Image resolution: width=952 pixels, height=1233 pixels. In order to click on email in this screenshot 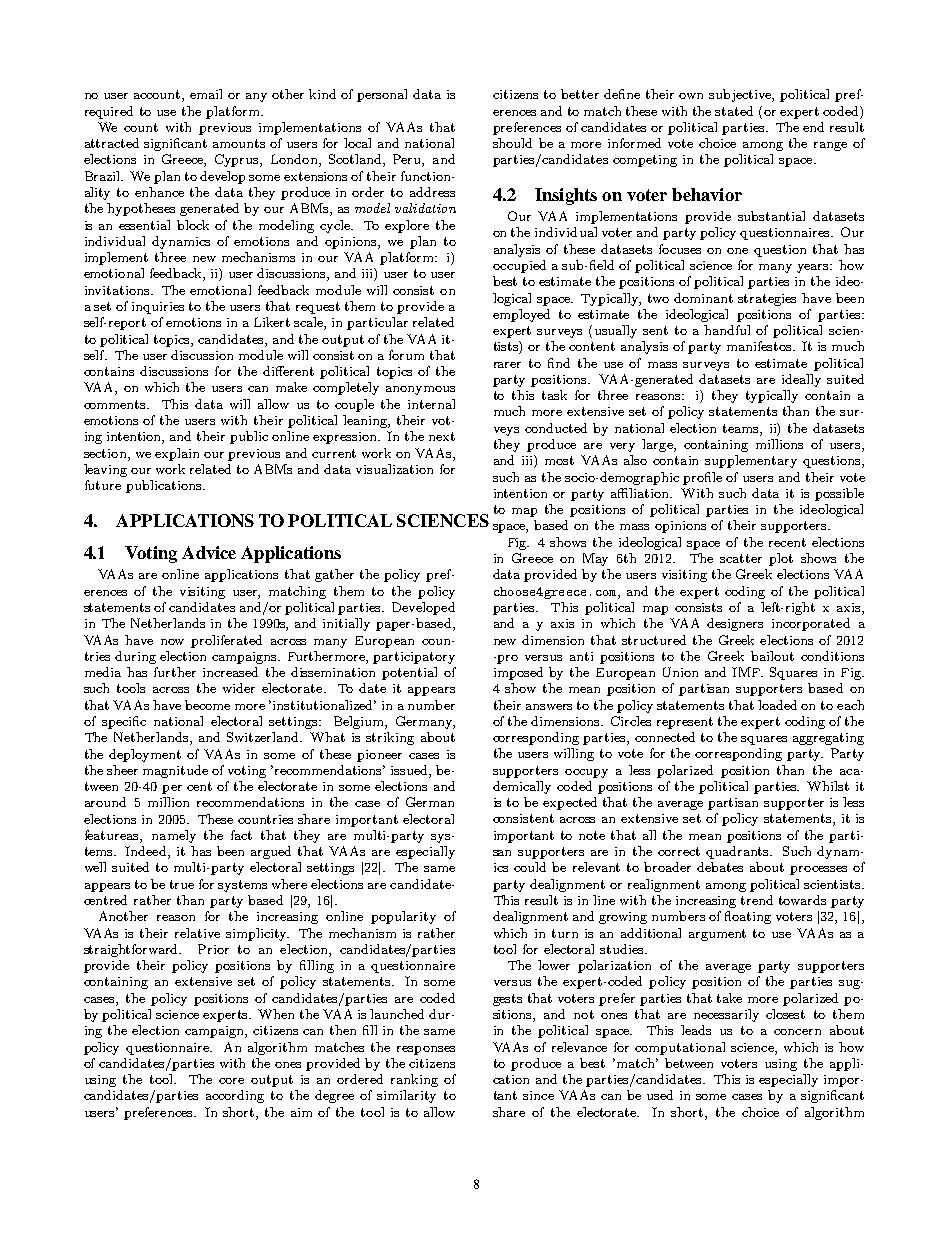, I will do `click(206, 94)`.
